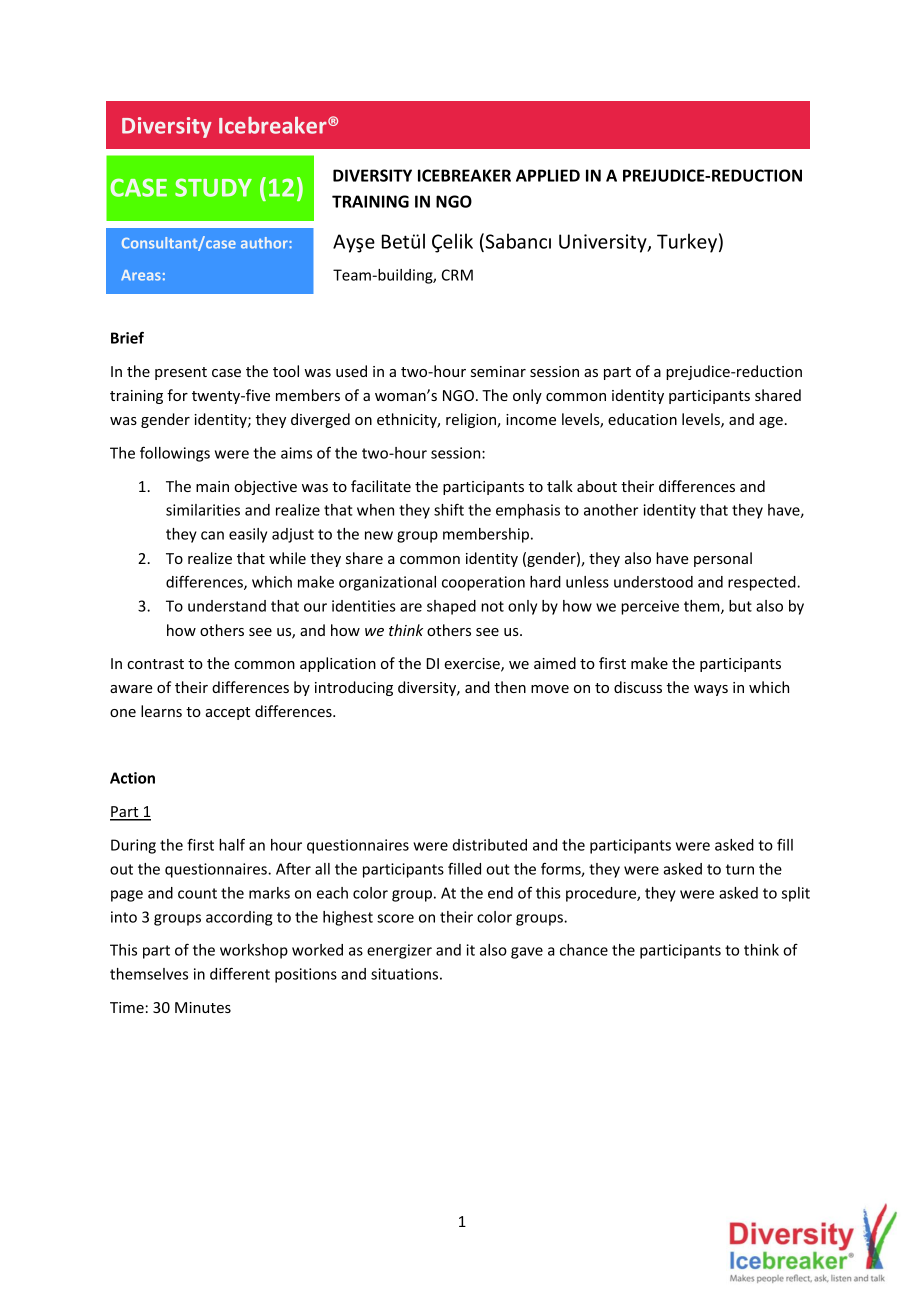  I want to click on chance, so click(584, 950).
